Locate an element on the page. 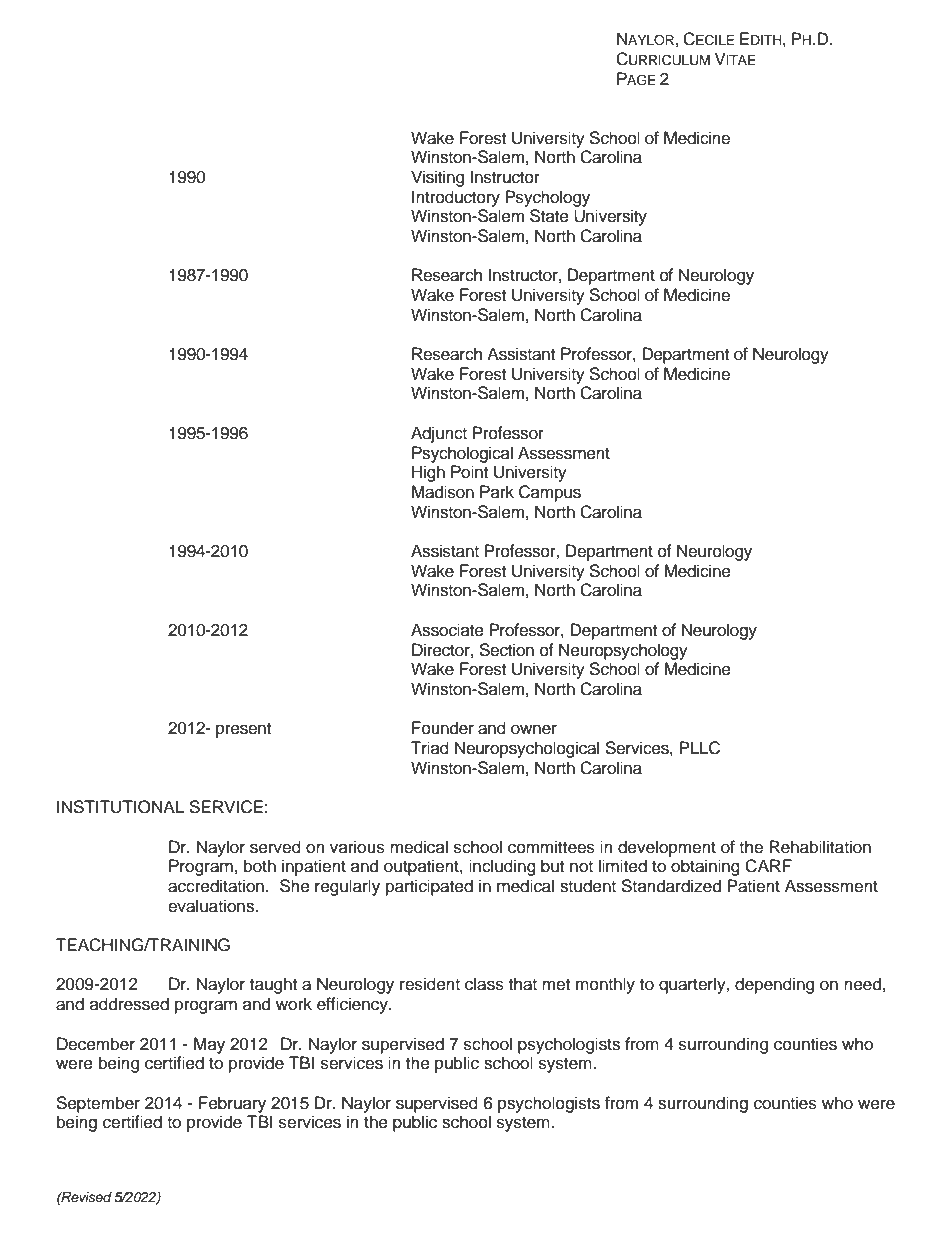  INSTITUTIONAL is located at coordinates (120, 807).
